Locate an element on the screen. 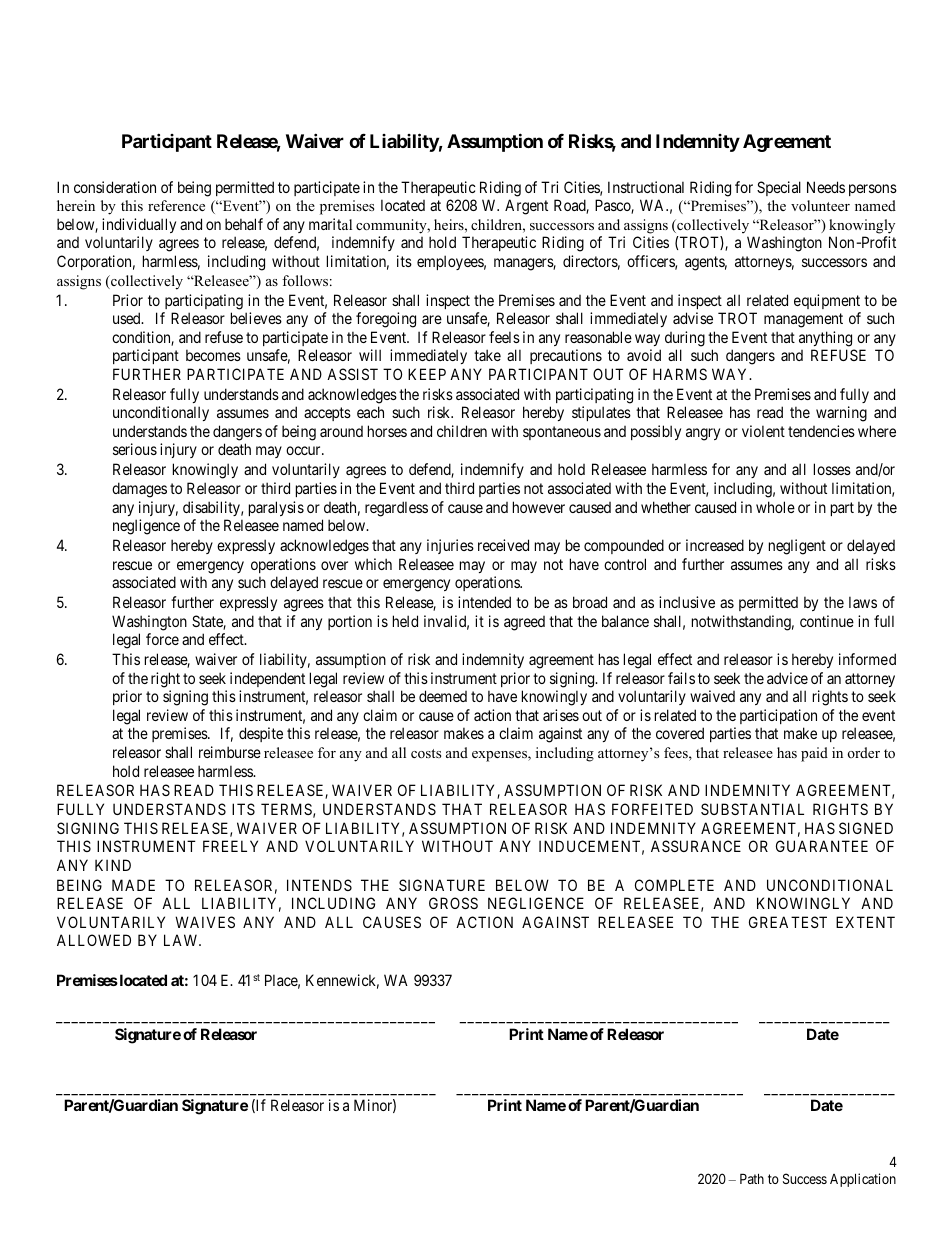 Image resolution: width=952 pixels, height=1233 pixels. GROSS is located at coordinates (453, 903).
